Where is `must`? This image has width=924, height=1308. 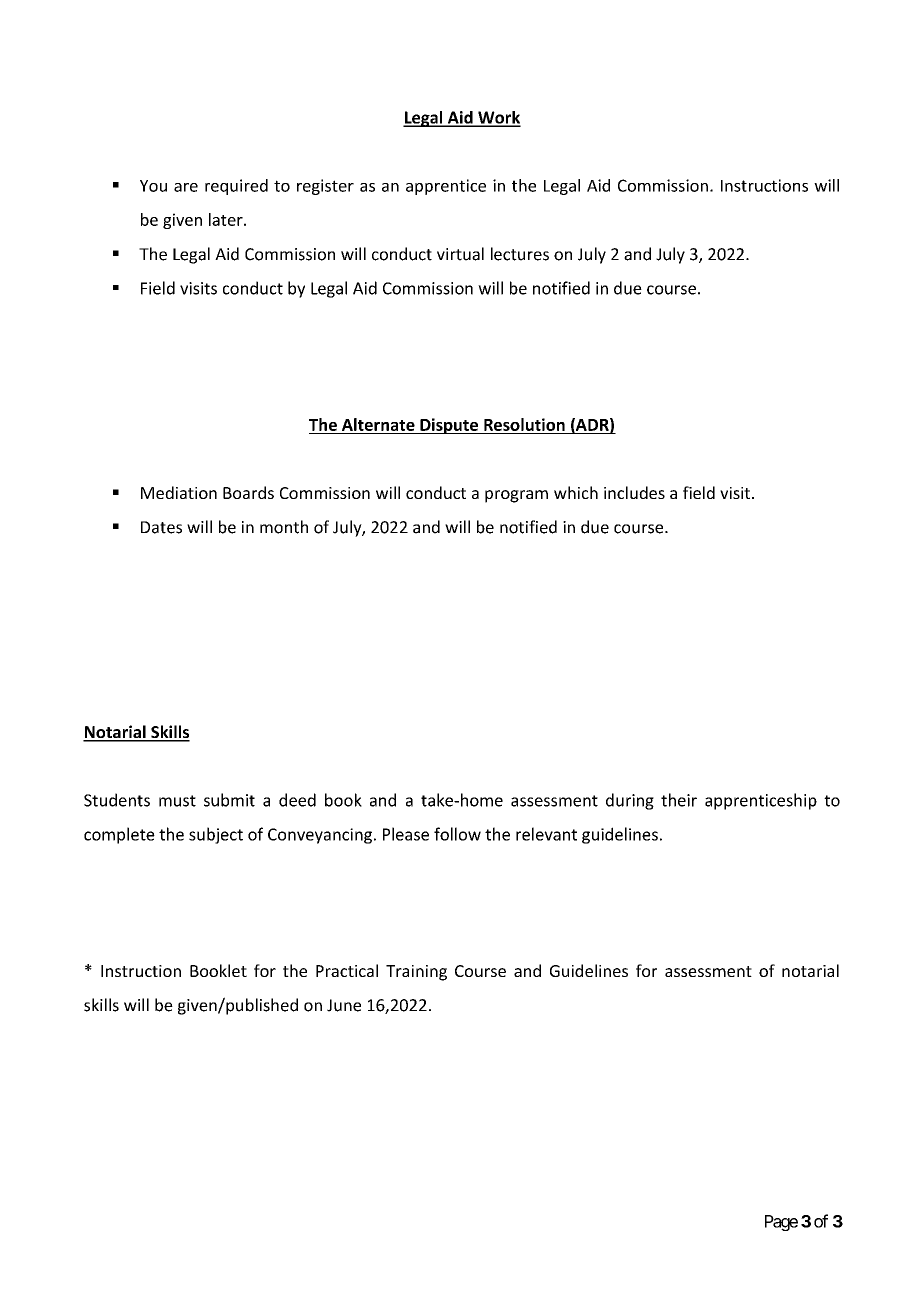 must is located at coordinates (177, 801).
